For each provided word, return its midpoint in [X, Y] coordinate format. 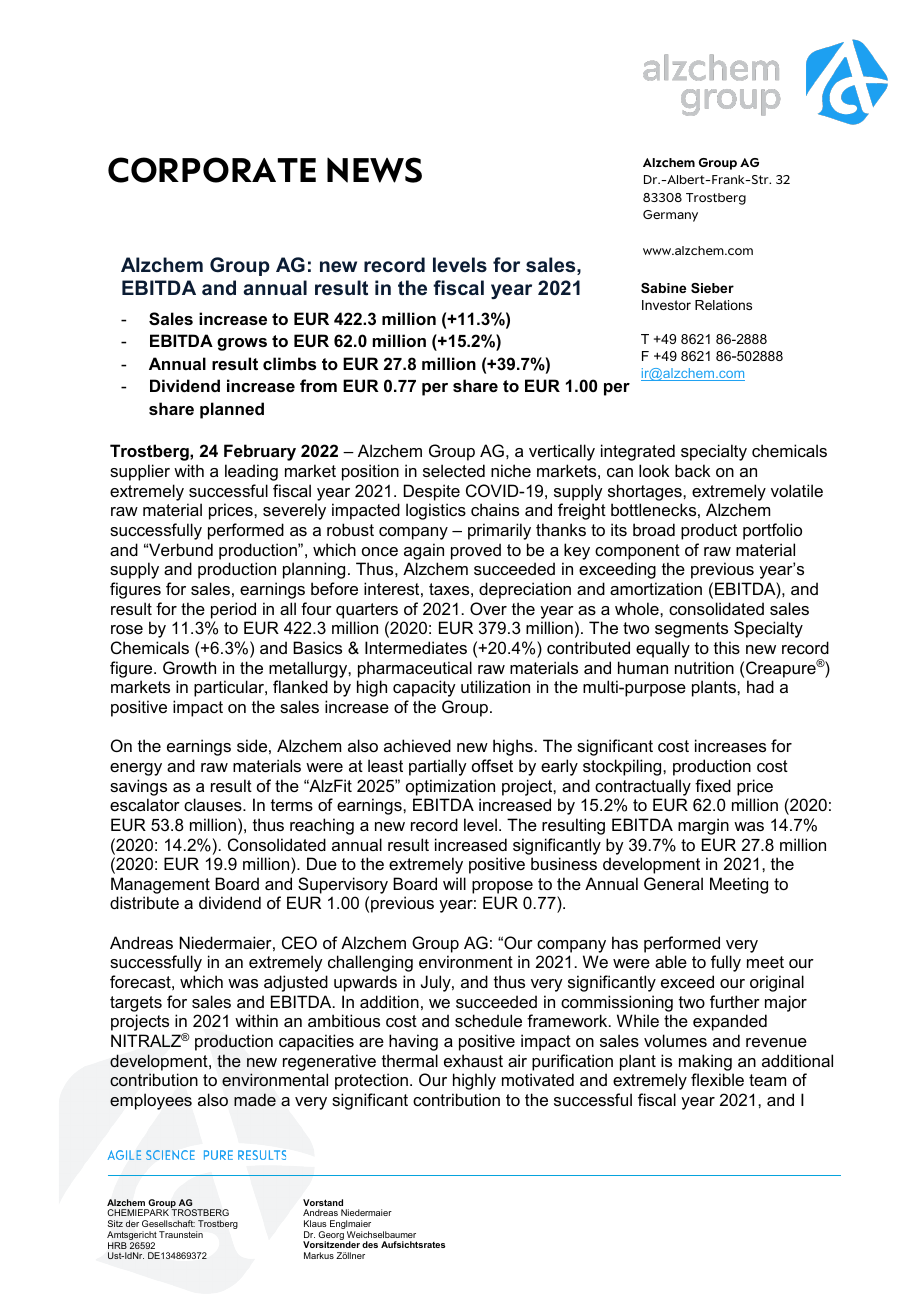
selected [454, 470]
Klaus [315, 1223]
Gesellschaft [168, 1223]
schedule [488, 1020]
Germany [670, 216]
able [671, 961]
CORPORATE [212, 170]
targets [136, 1004]
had [760, 686]
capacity [424, 688]
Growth [189, 667]
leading [251, 472]
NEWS [374, 170]
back [692, 470]
